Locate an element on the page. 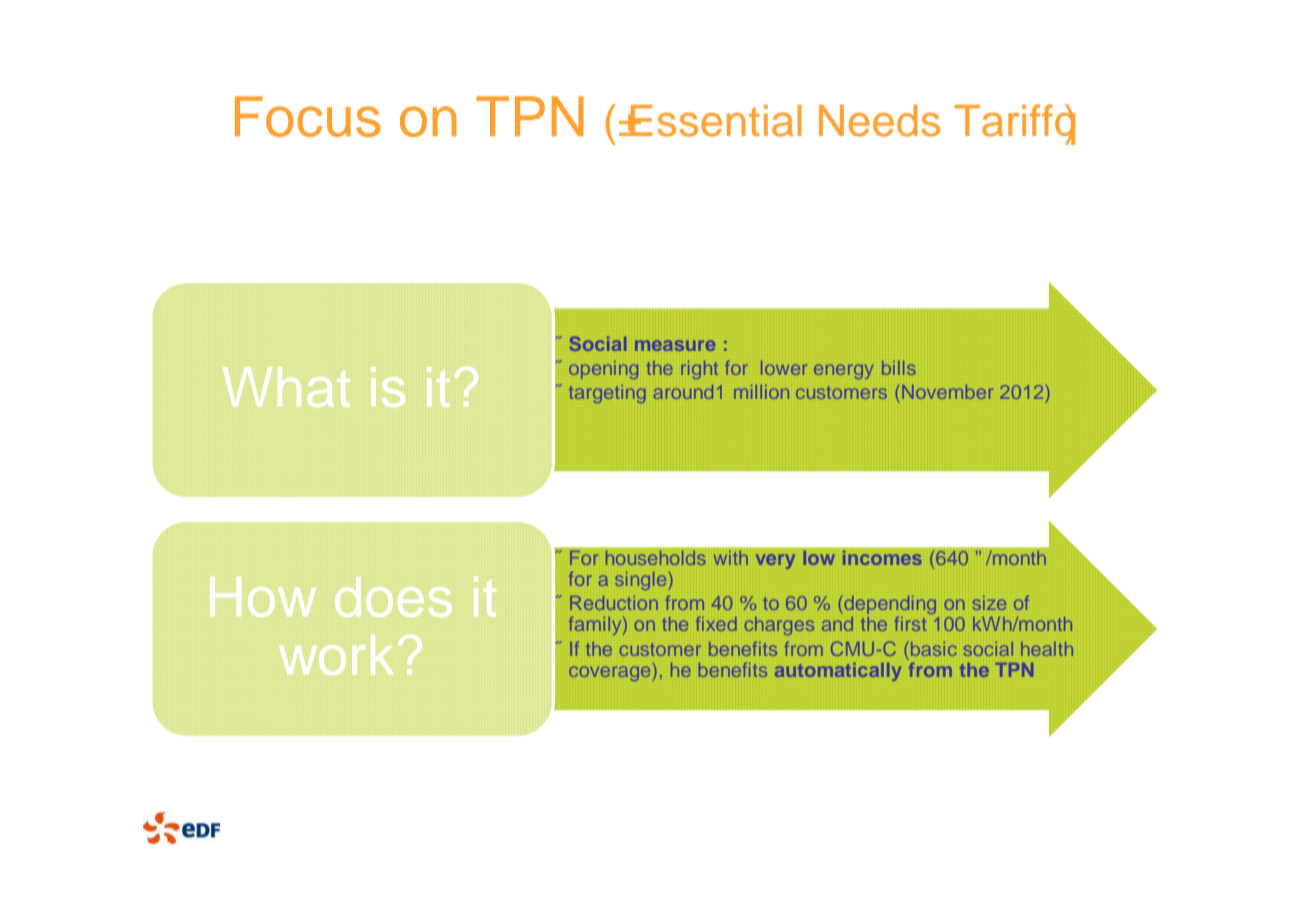 The height and width of the document is (924, 1308). coverage is located at coordinates (609, 673).
